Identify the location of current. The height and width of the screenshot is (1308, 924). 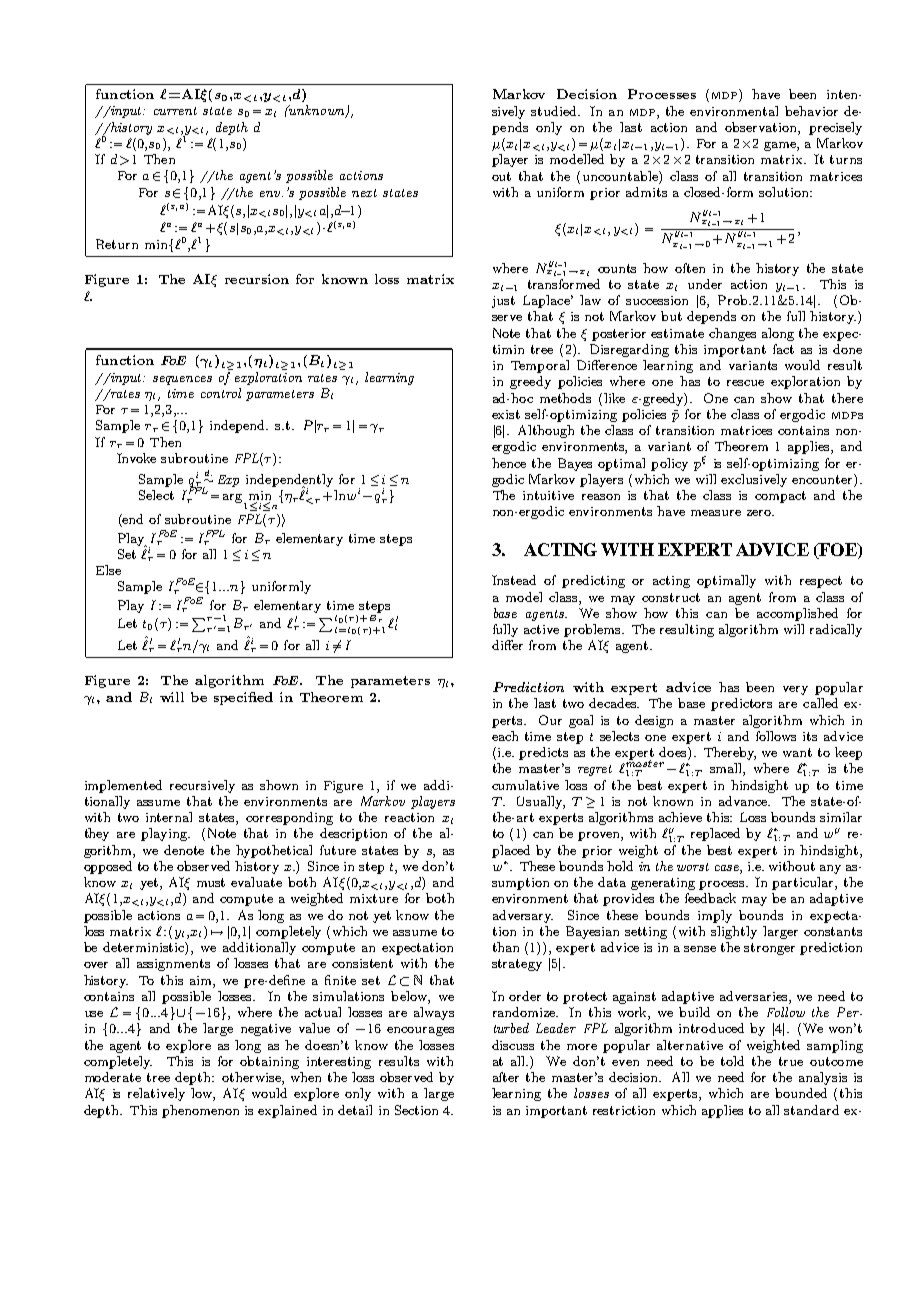
(175, 111).
